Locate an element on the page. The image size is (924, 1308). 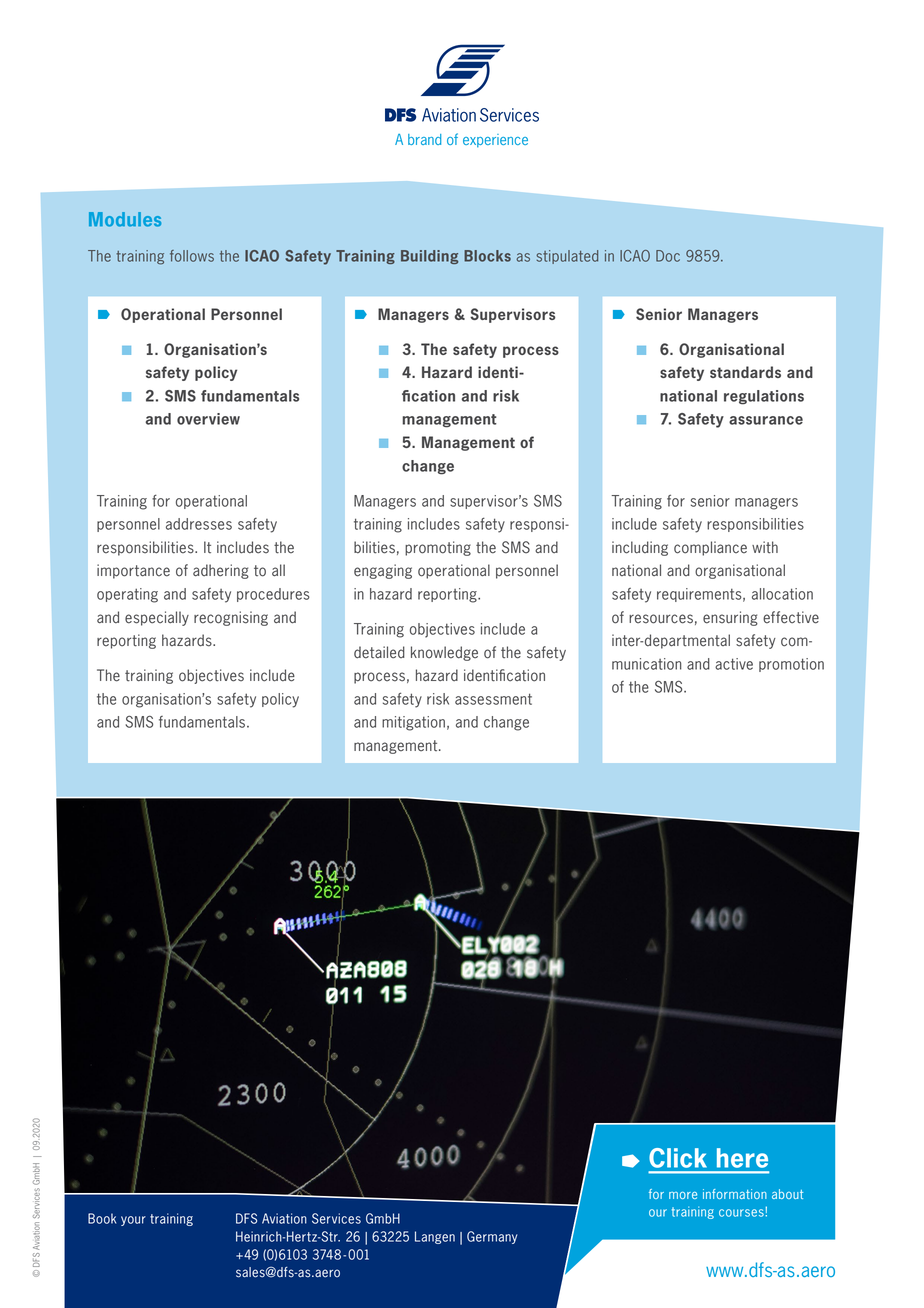
Modules is located at coordinates (125, 219).
